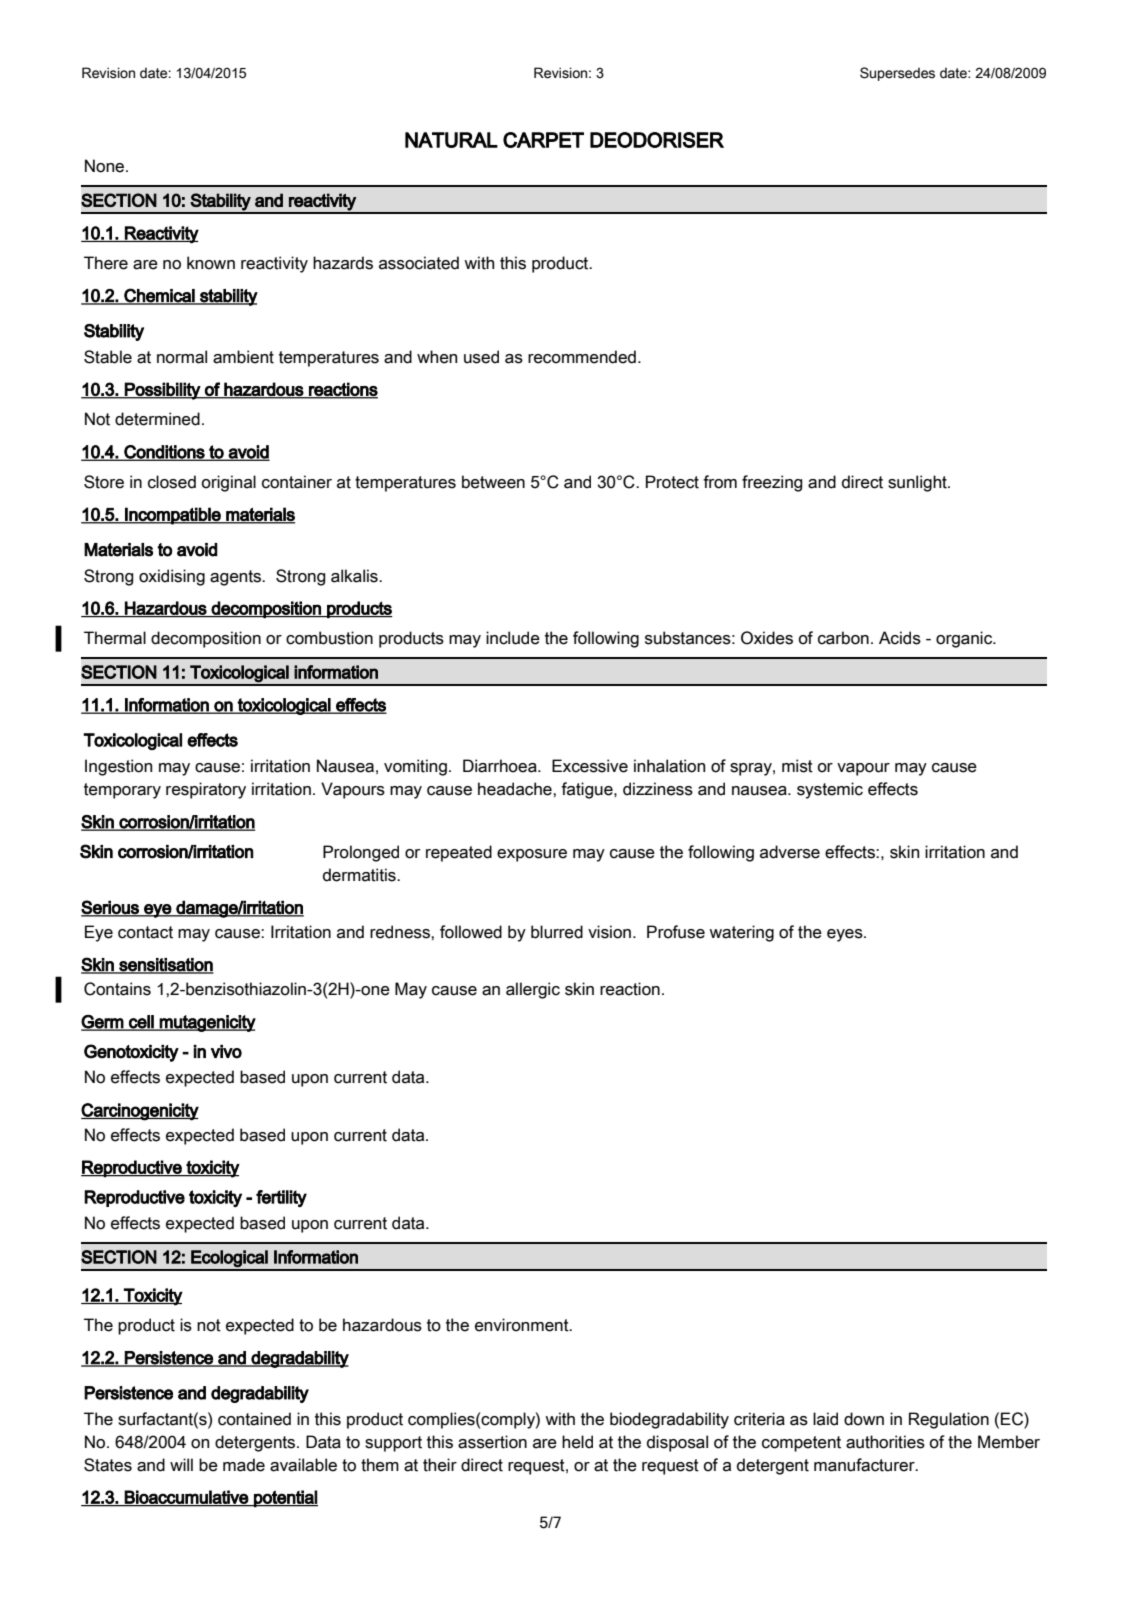 This document has width=1131, height=1599. I want to click on vivo, so click(226, 1052).
